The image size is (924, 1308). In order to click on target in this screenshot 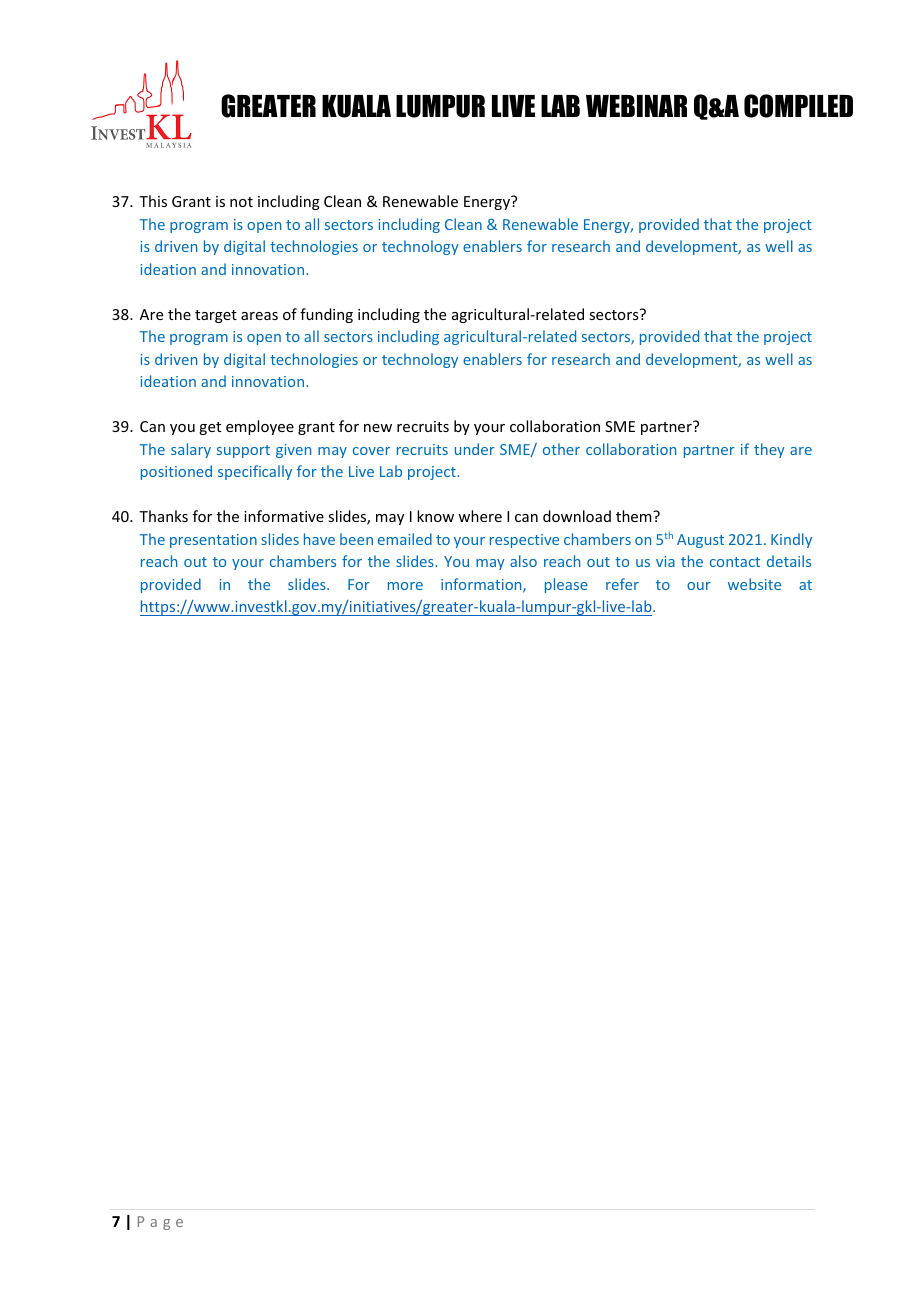, I will do `click(216, 316)`.
